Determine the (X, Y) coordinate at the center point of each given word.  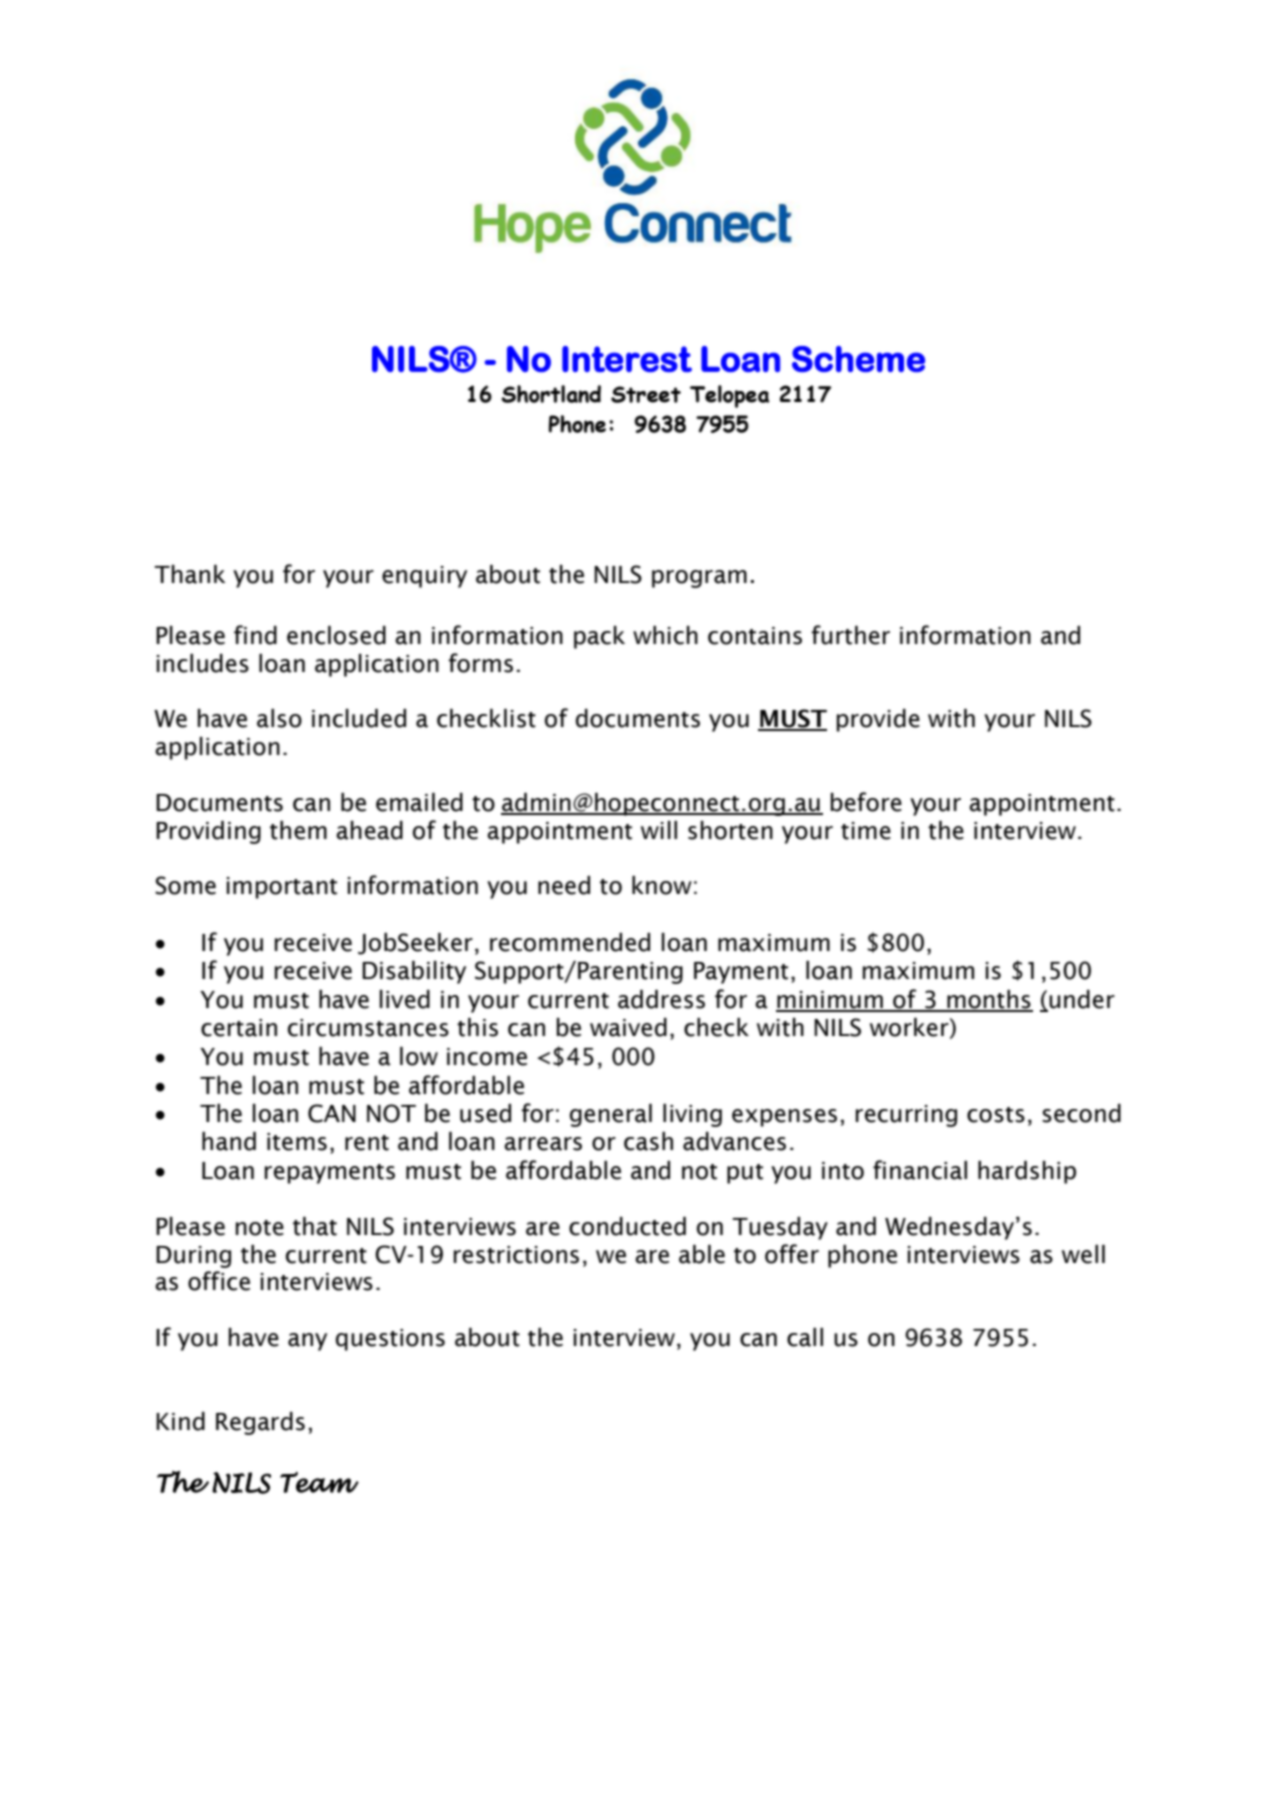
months (989, 1000)
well (1083, 1254)
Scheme (858, 359)
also (279, 718)
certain (239, 1028)
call (805, 1337)
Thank (189, 574)
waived (628, 1027)
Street (646, 394)
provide (878, 720)
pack (599, 637)
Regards (260, 1423)
